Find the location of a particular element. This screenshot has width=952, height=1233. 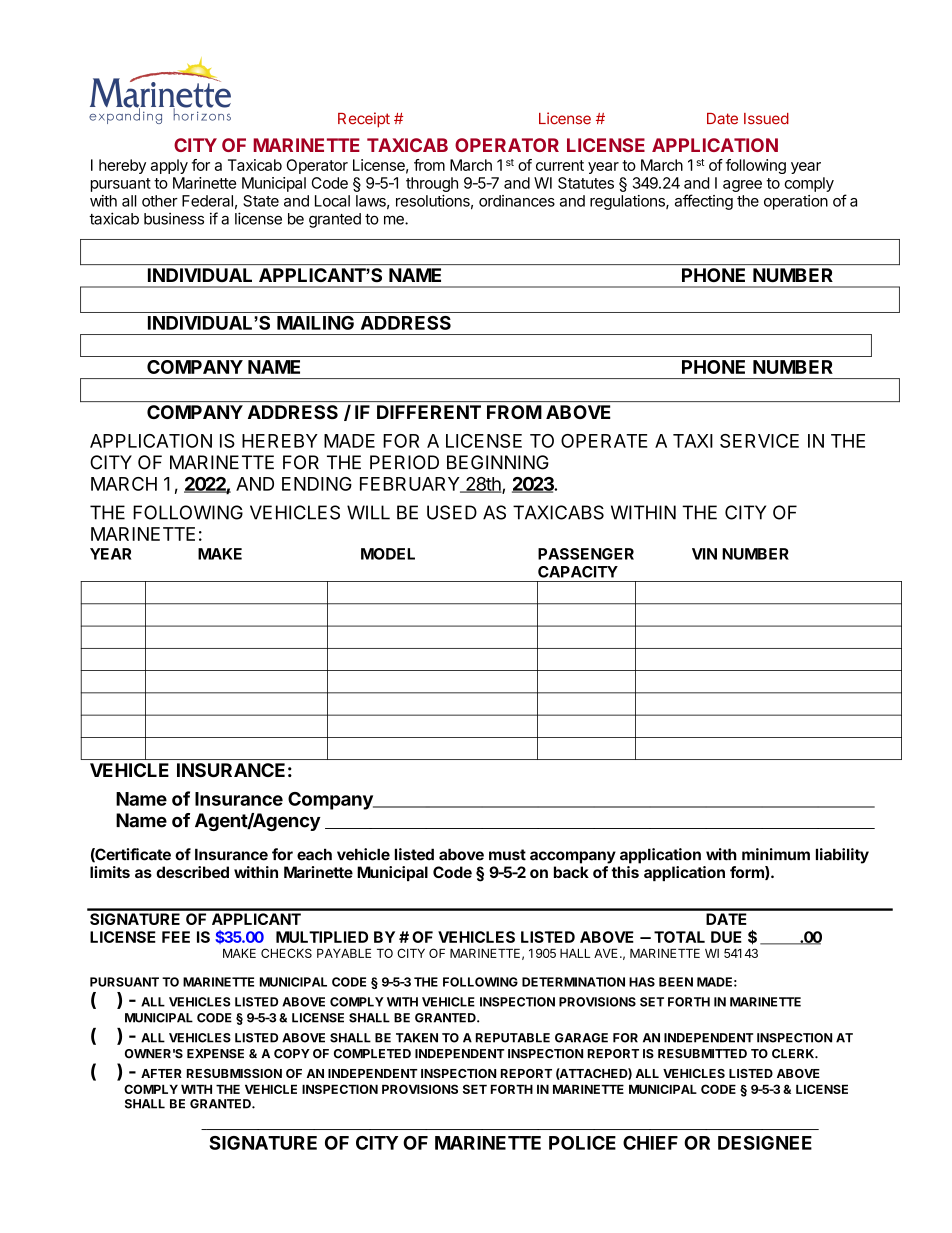

Issued is located at coordinates (766, 119).
